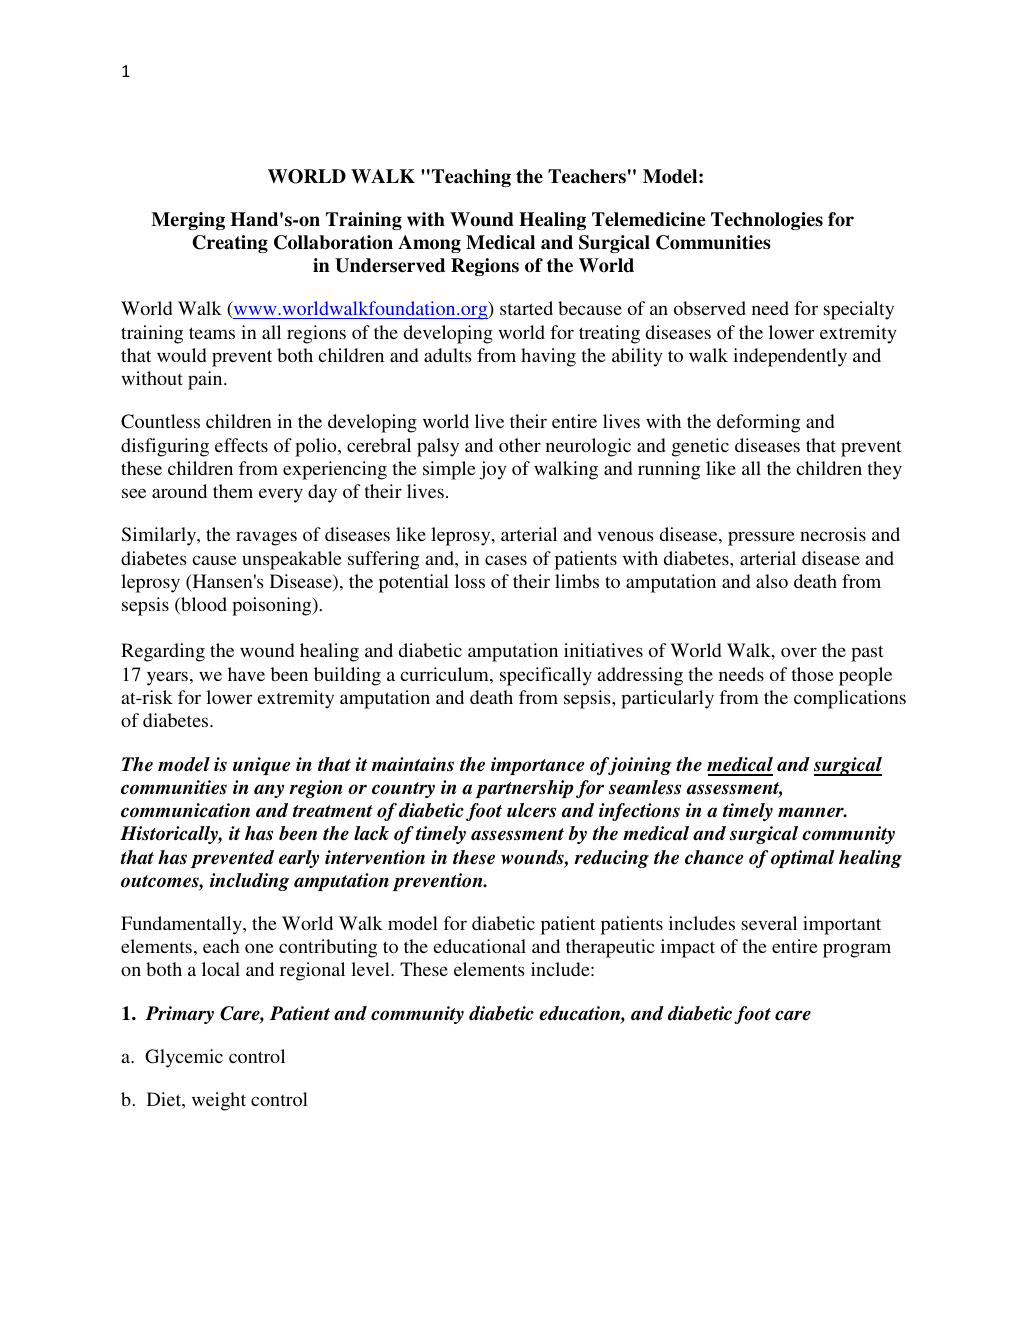  Describe the element at coordinates (266, 538) in the screenshot. I see `ravages` at that location.
